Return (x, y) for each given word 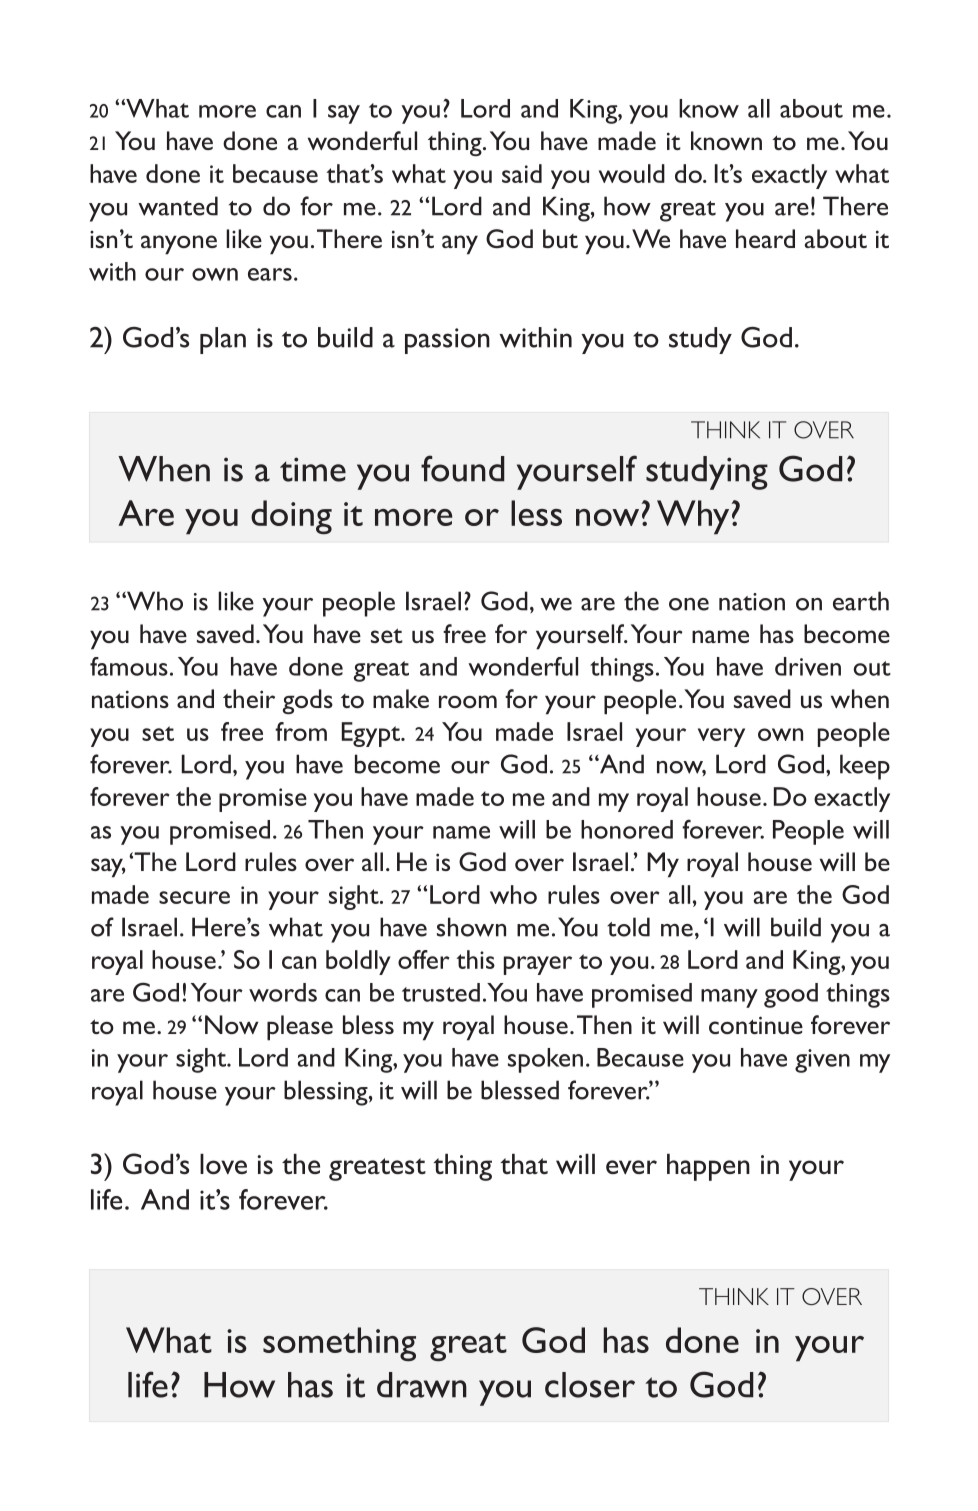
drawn (422, 1385)
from (301, 731)
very (721, 737)
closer (590, 1385)
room (468, 701)
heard (765, 238)
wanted (178, 206)
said (522, 173)
